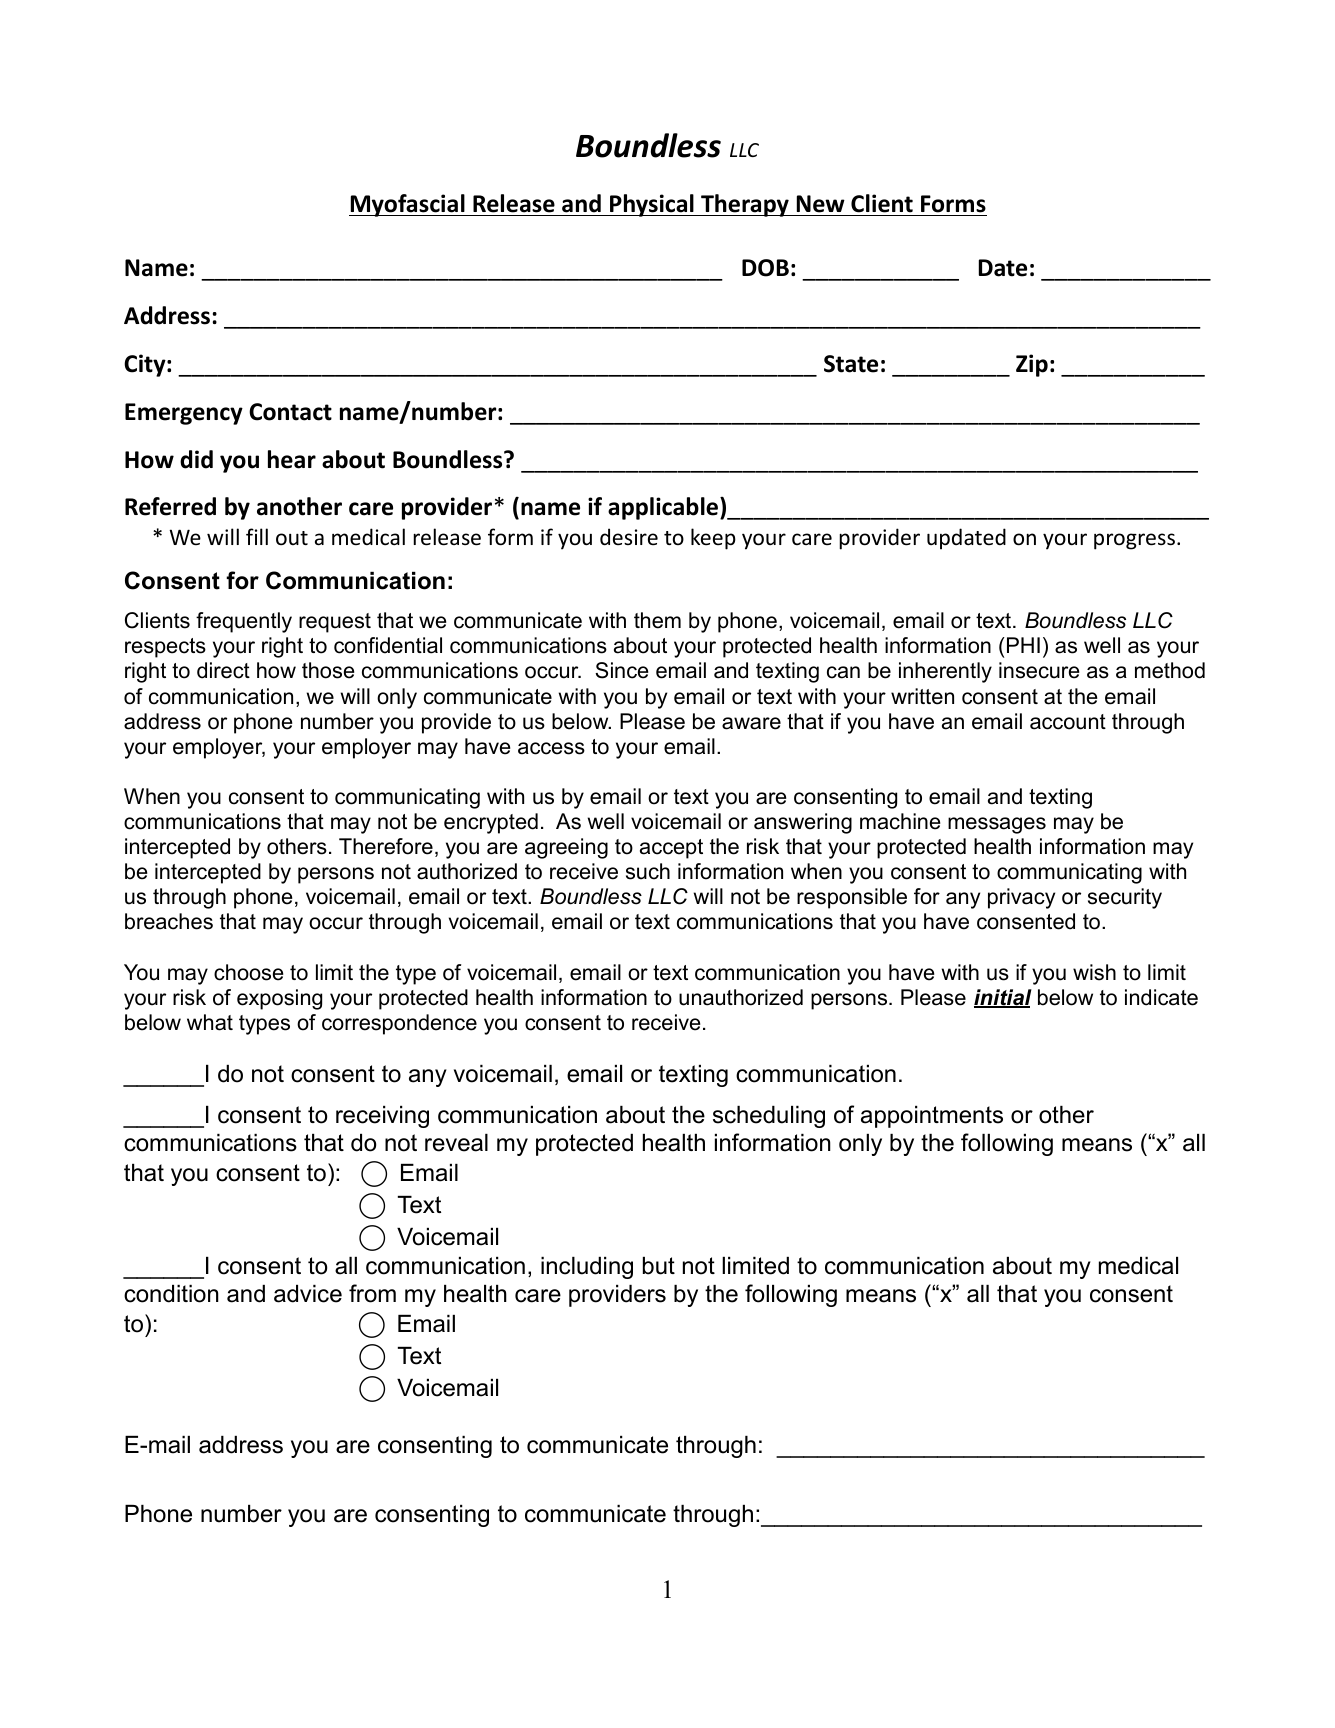  What do you see at coordinates (257, 536) in the document?
I see `fill` at bounding box center [257, 536].
